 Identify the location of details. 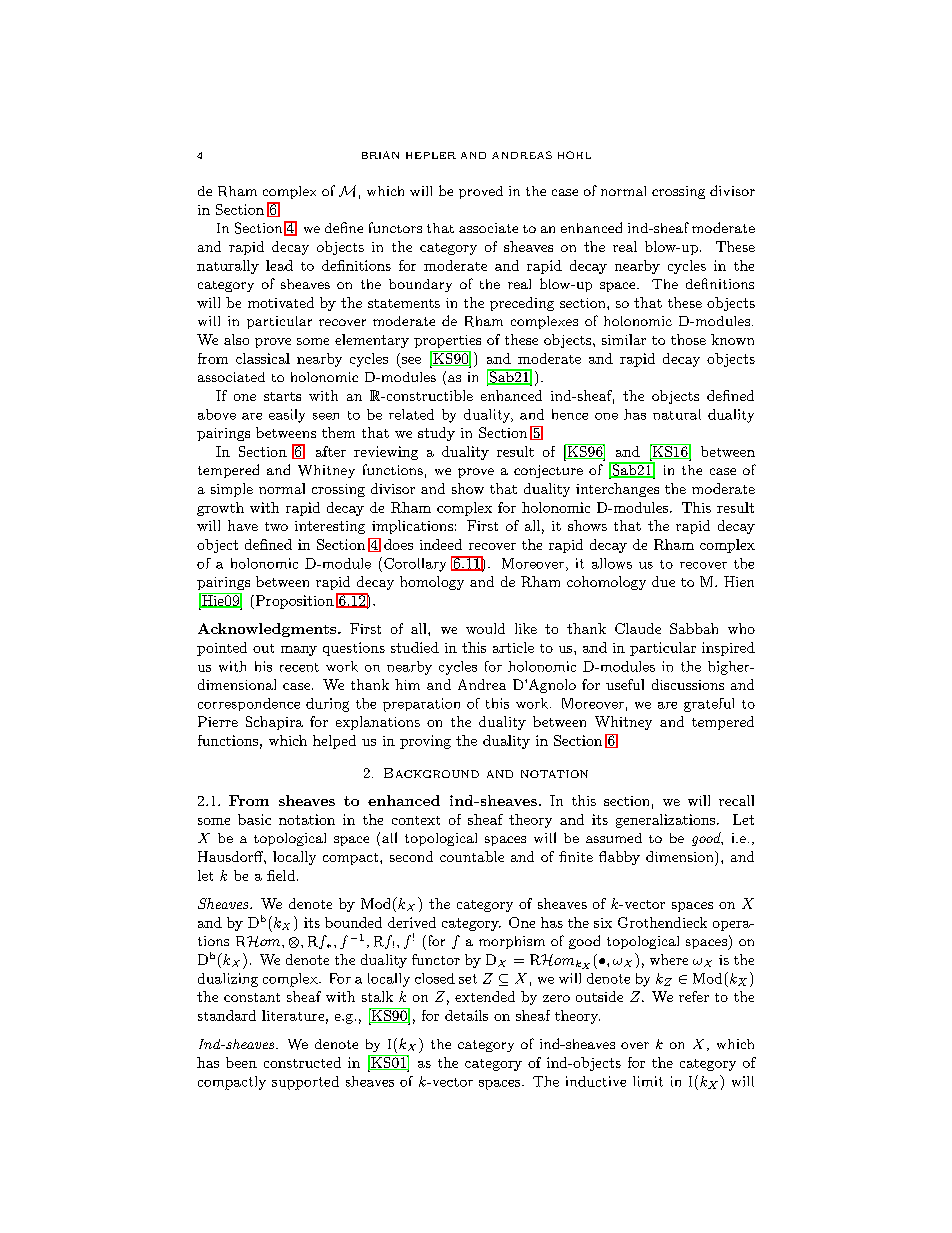
(466, 1015).
